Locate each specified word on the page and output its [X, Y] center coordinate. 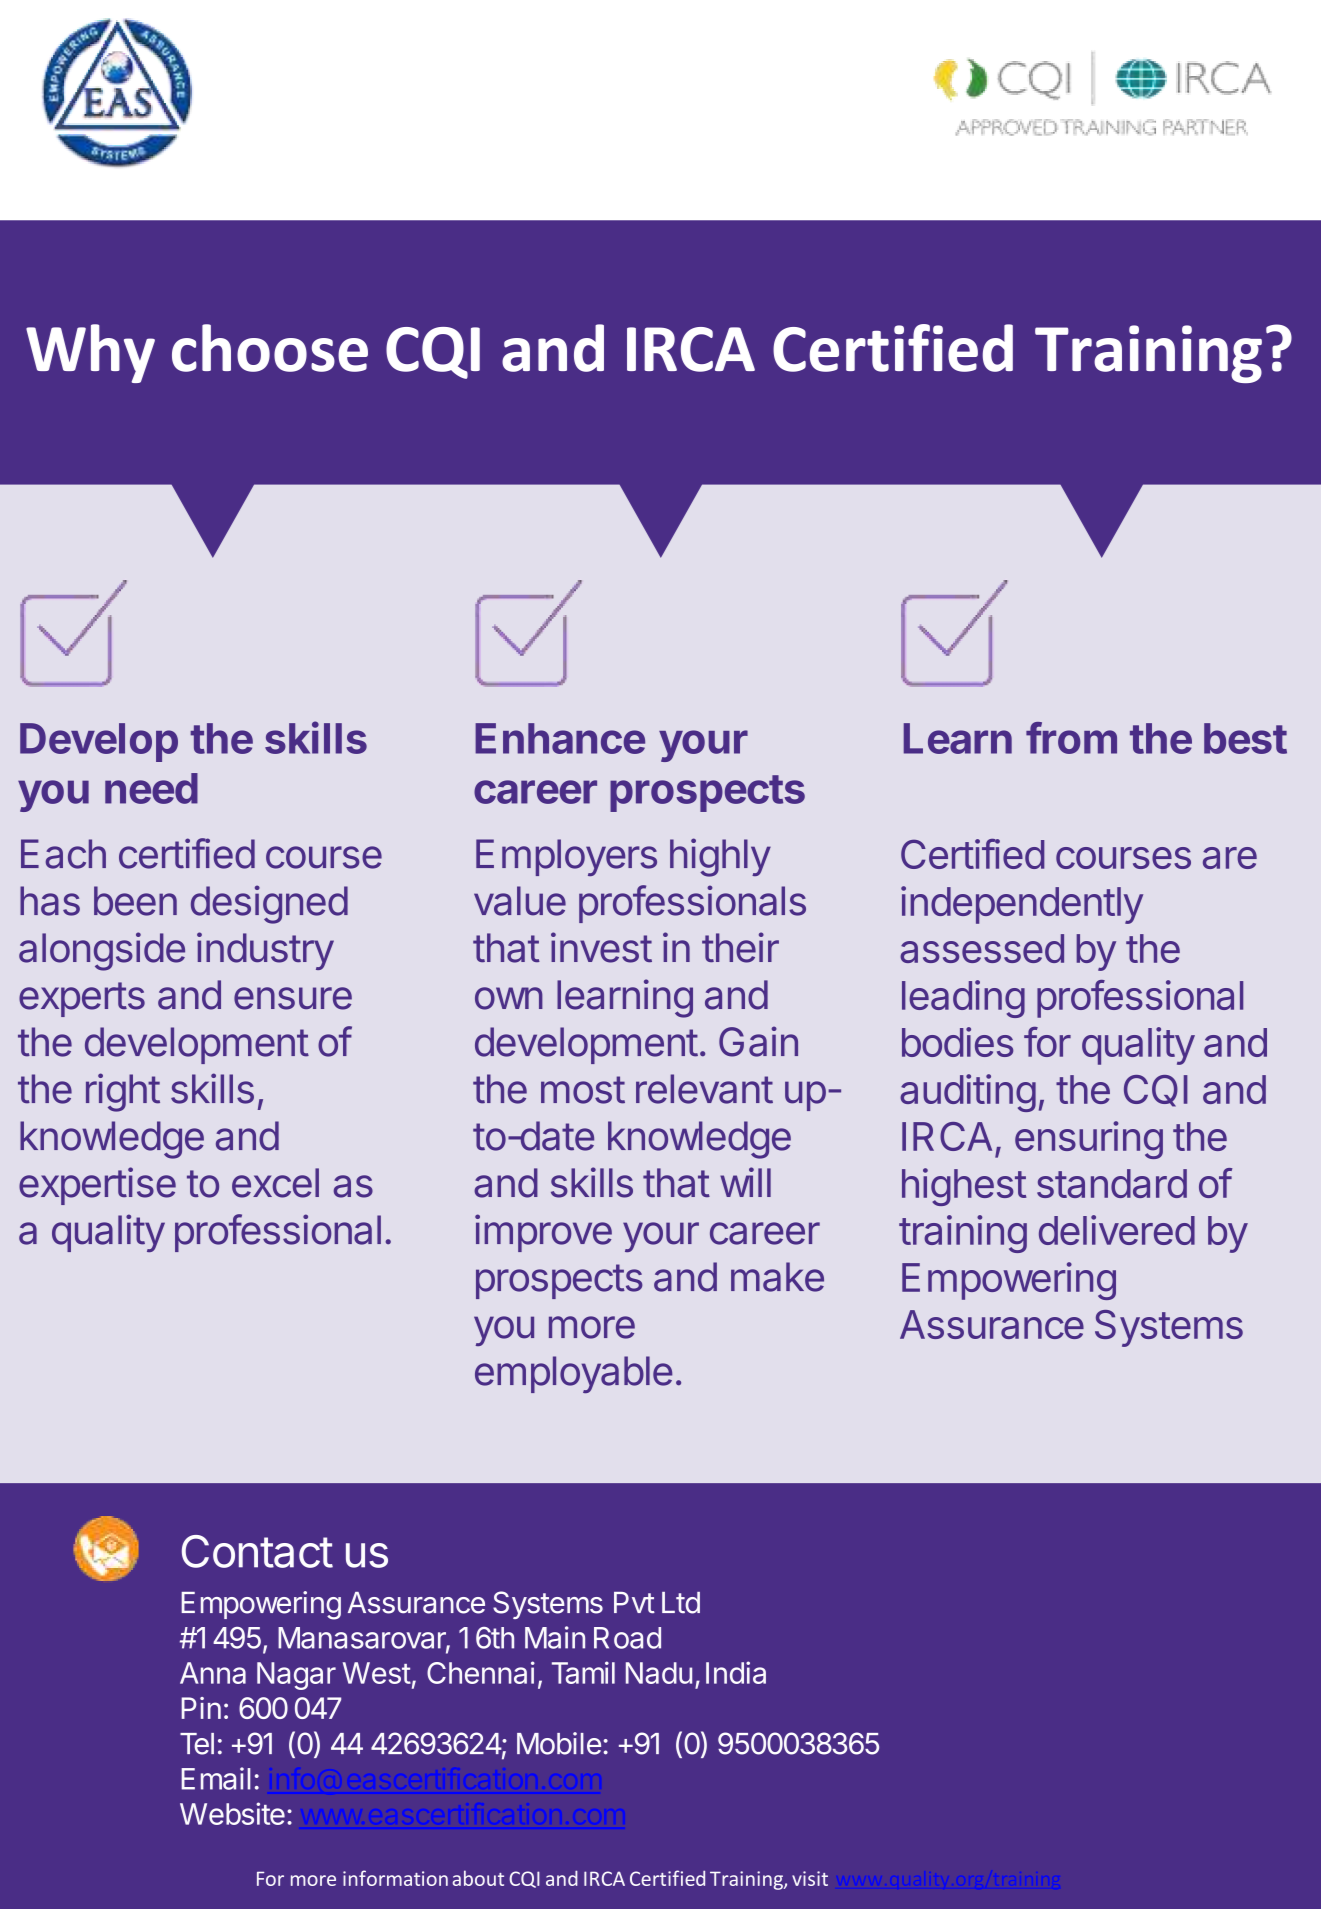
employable [573, 1374]
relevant [704, 1089]
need [151, 788]
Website [232, 1813]
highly [720, 857]
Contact [257, 1551]
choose [270, 348]
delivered [1117, 1230]
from [1071, 738]
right [123, 1092]
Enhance [560, 738]
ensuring [1089, 1140]
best [1245, 738]
